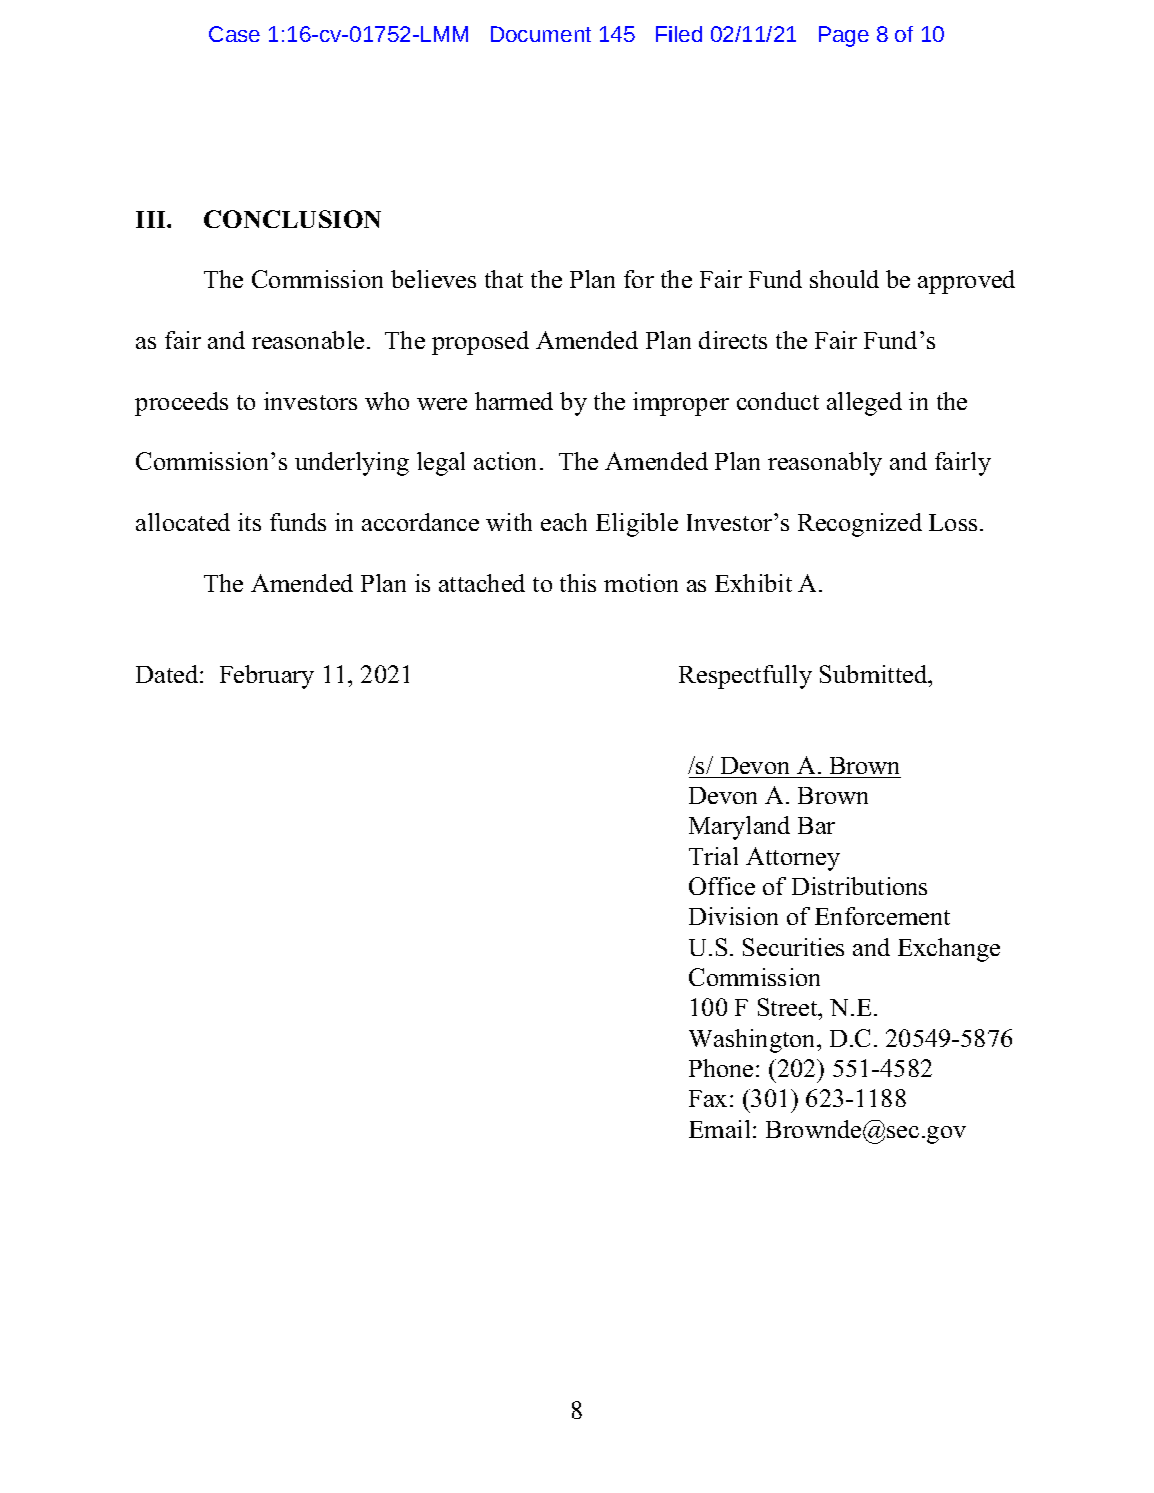 The height and width of the screenshot is (1493, 1154). Describe the element at coordinates (864, 404) in the screenshot. I see `alleged` at that location.
